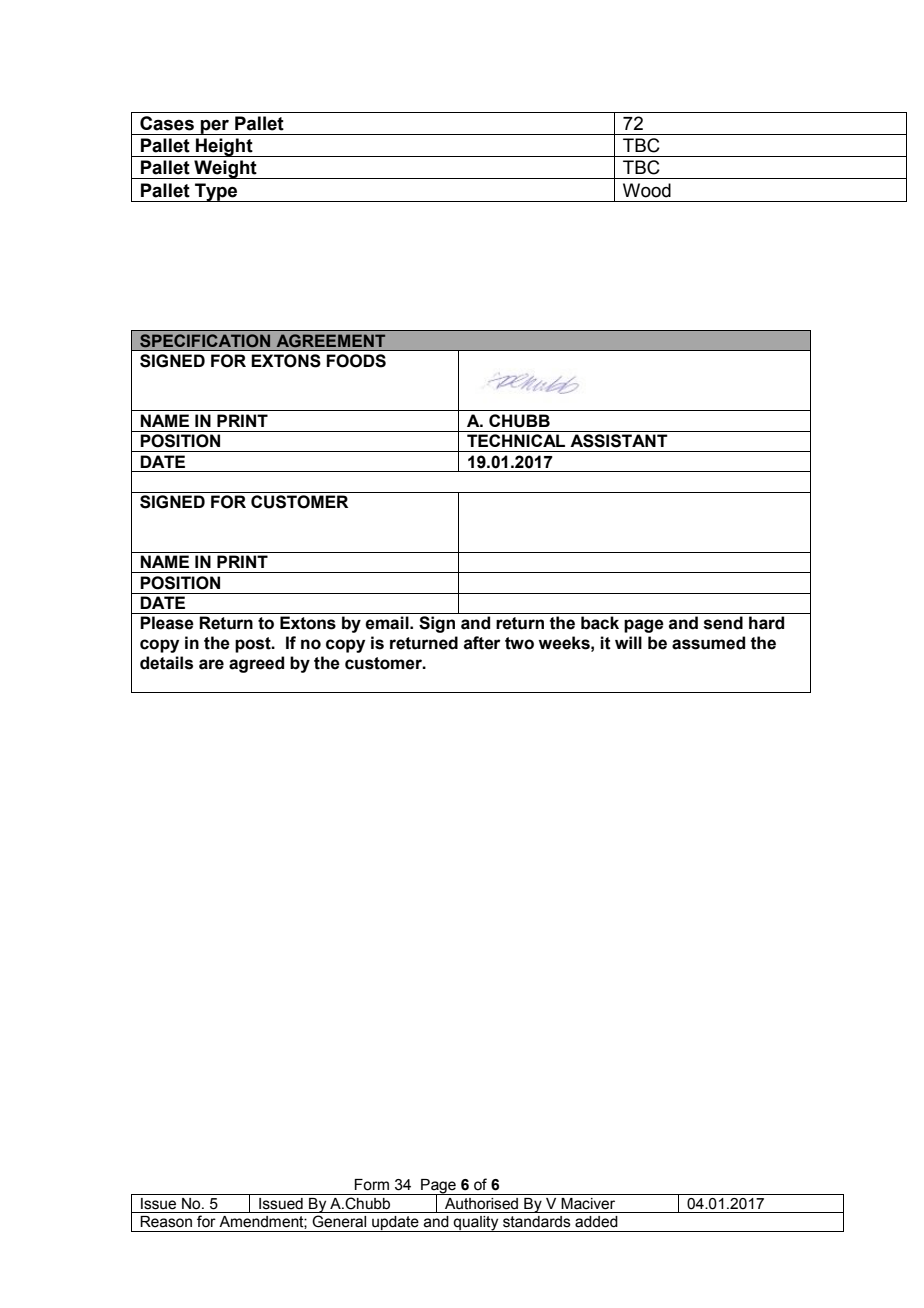 The image size is (924, 1308). Describe the element at coordinates (476, 1224) in the screenshot. I see `quality` at that location.
